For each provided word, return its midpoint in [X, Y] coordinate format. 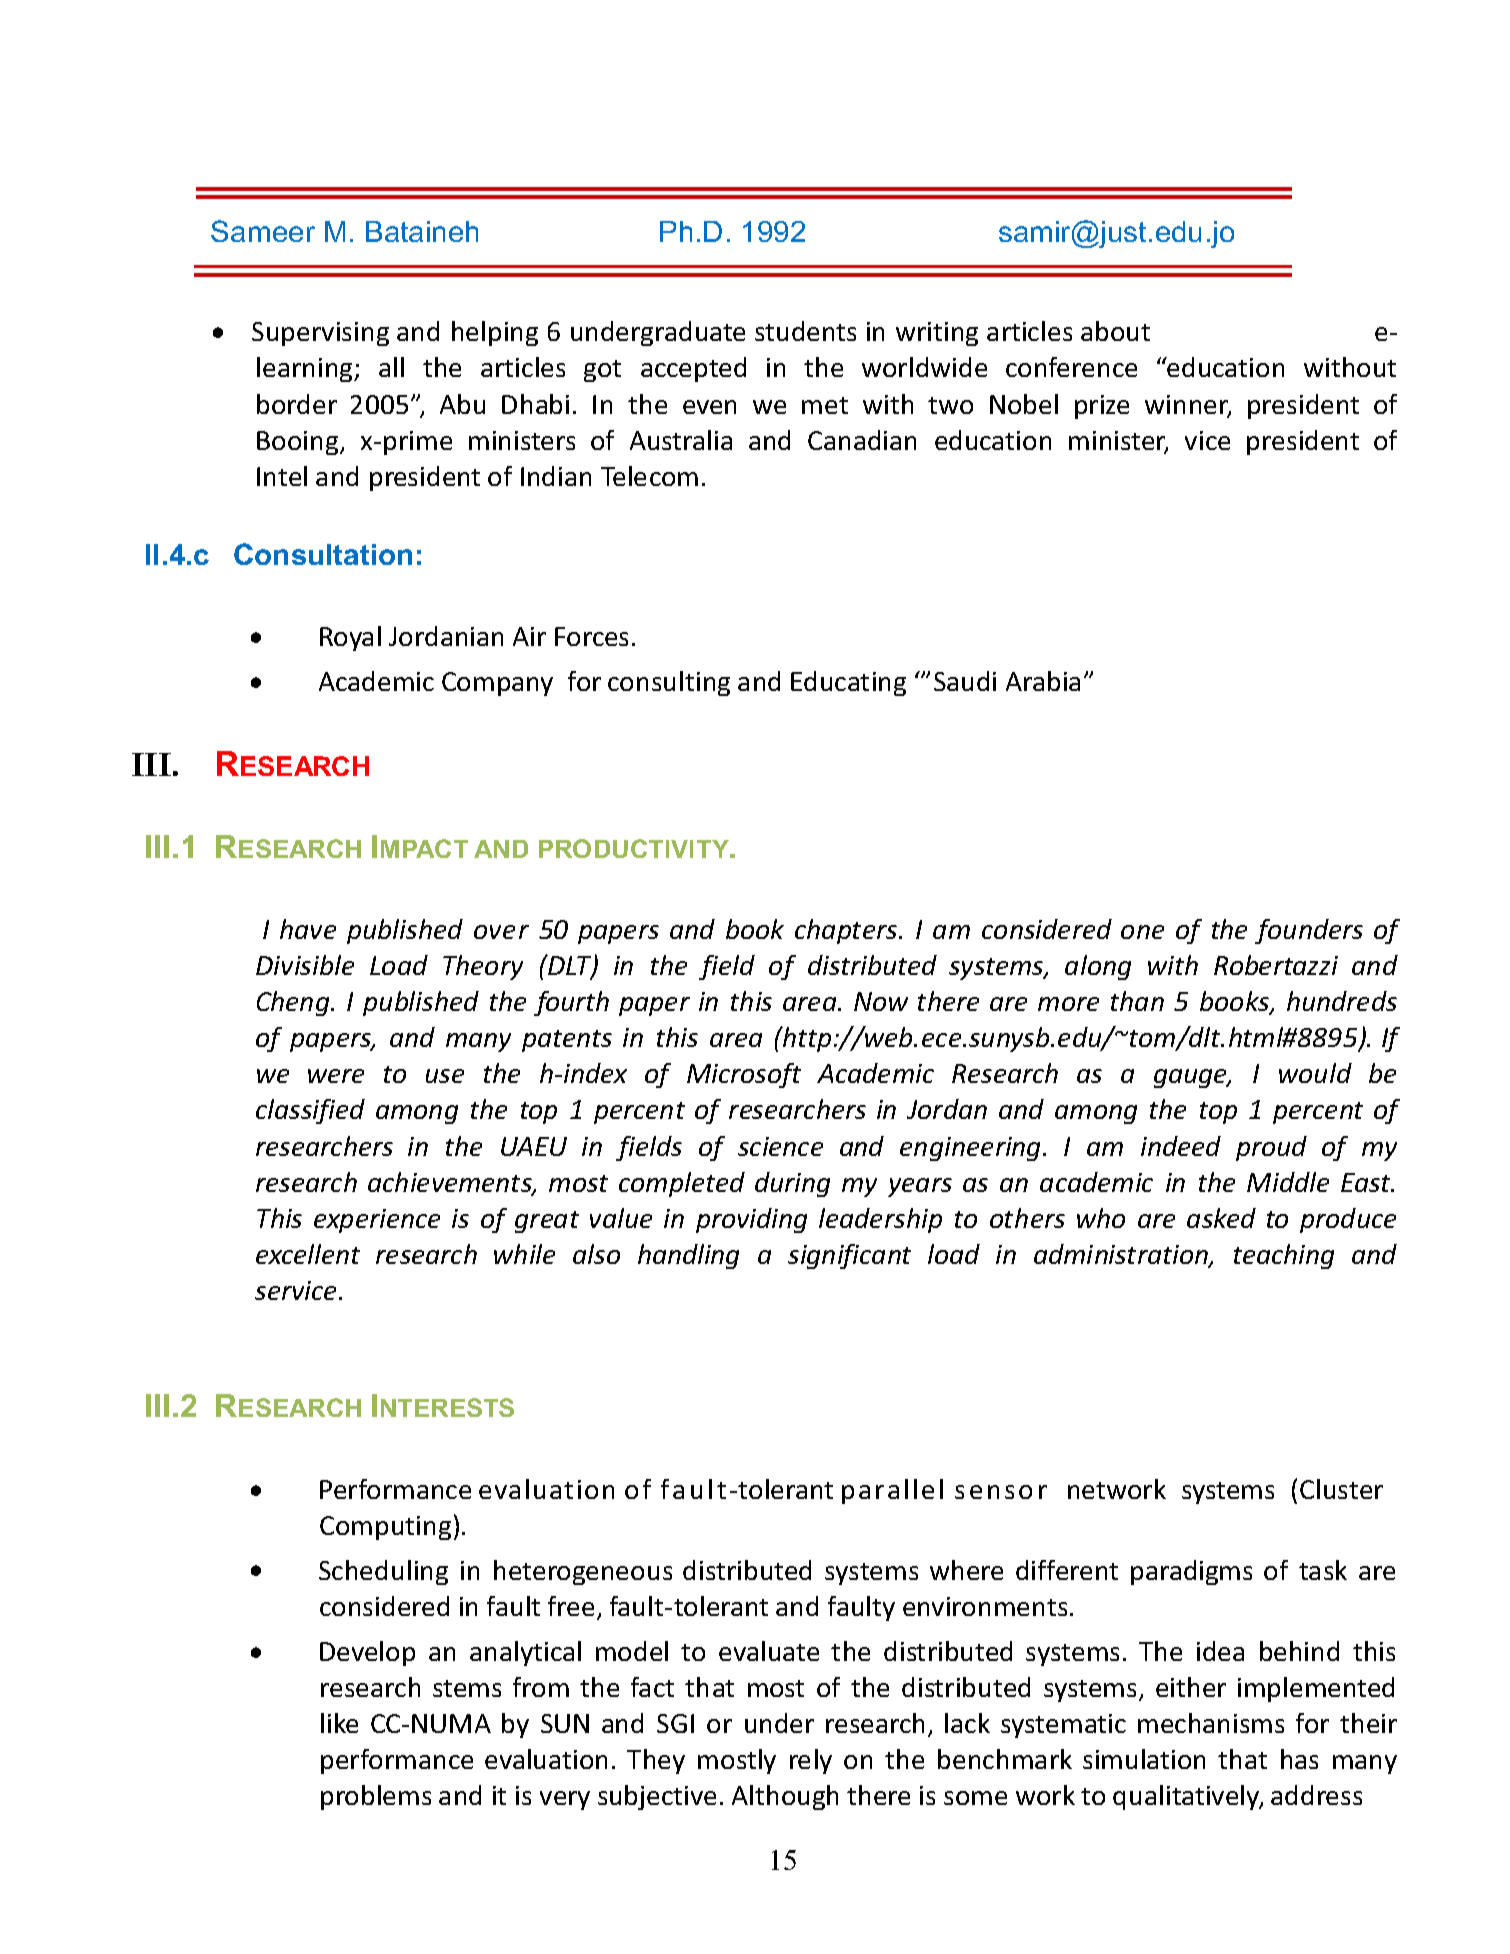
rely [811, 1761]
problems [376, 1797]
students [805, 331]
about [1115, 331]
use [445, 1076]
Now [881, 1001]
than [1137, 1001]
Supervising [320, 334]
